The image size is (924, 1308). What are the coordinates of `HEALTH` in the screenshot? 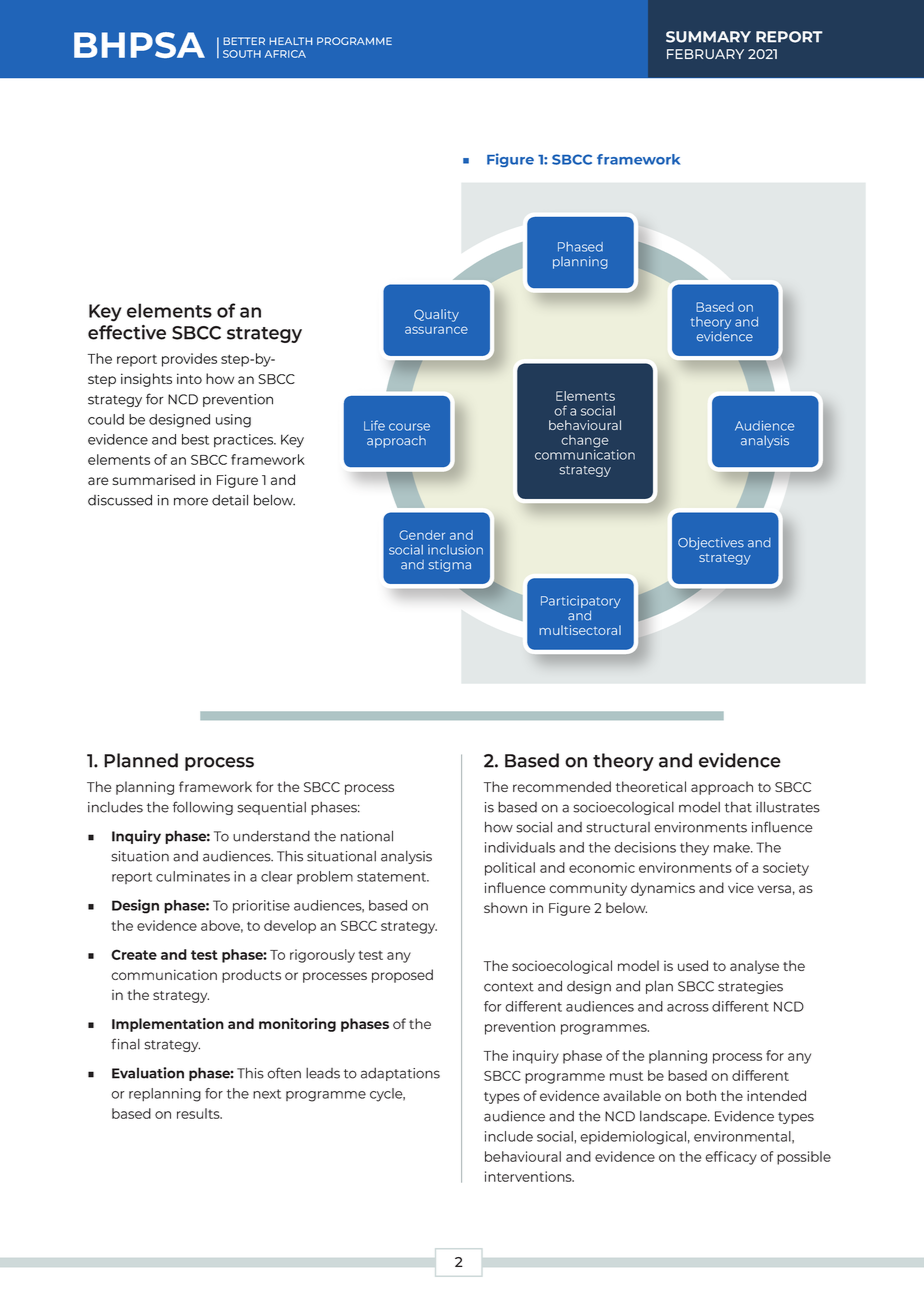 It's located at (290, 41).
